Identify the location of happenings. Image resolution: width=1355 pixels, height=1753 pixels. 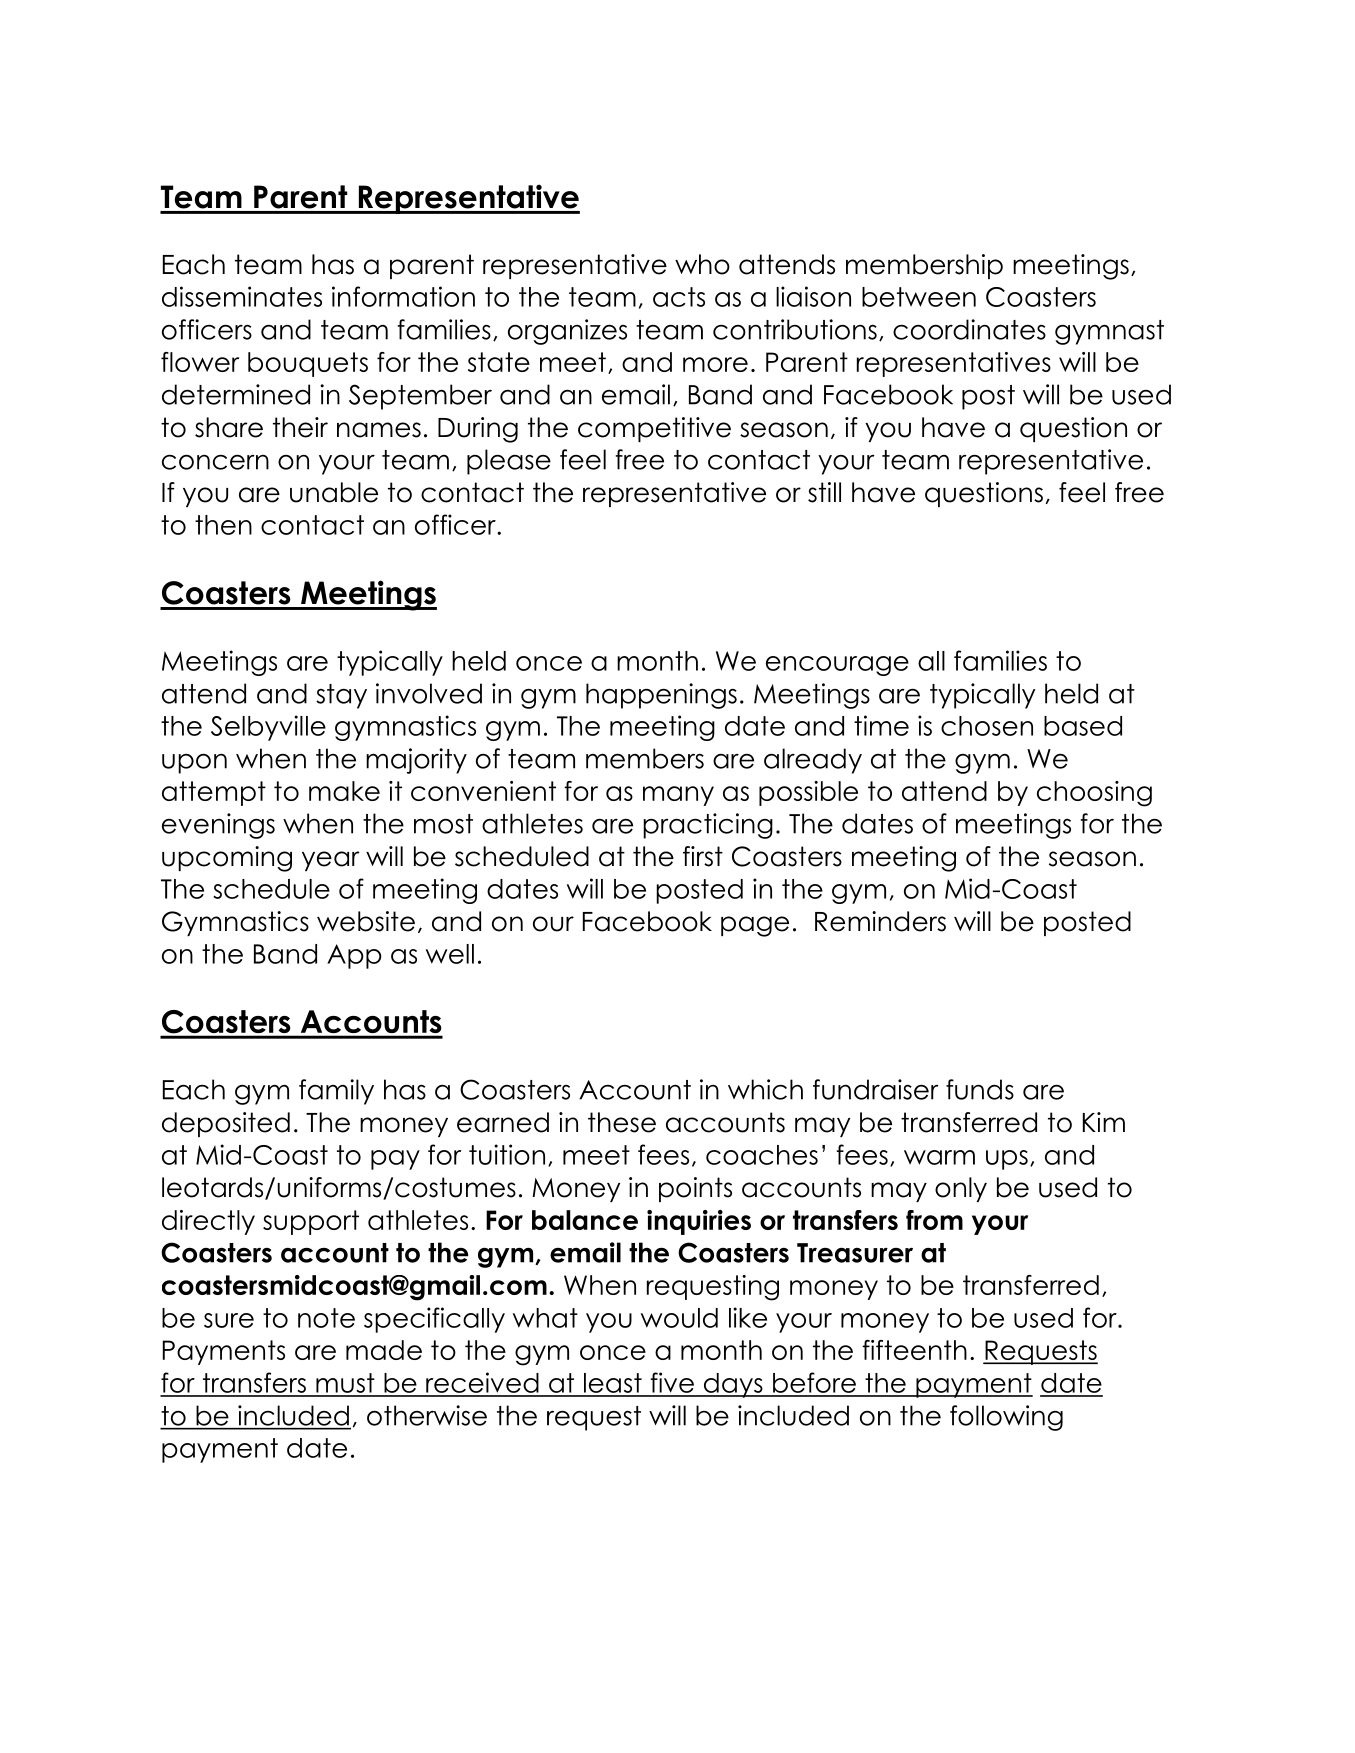
(661, 696).
